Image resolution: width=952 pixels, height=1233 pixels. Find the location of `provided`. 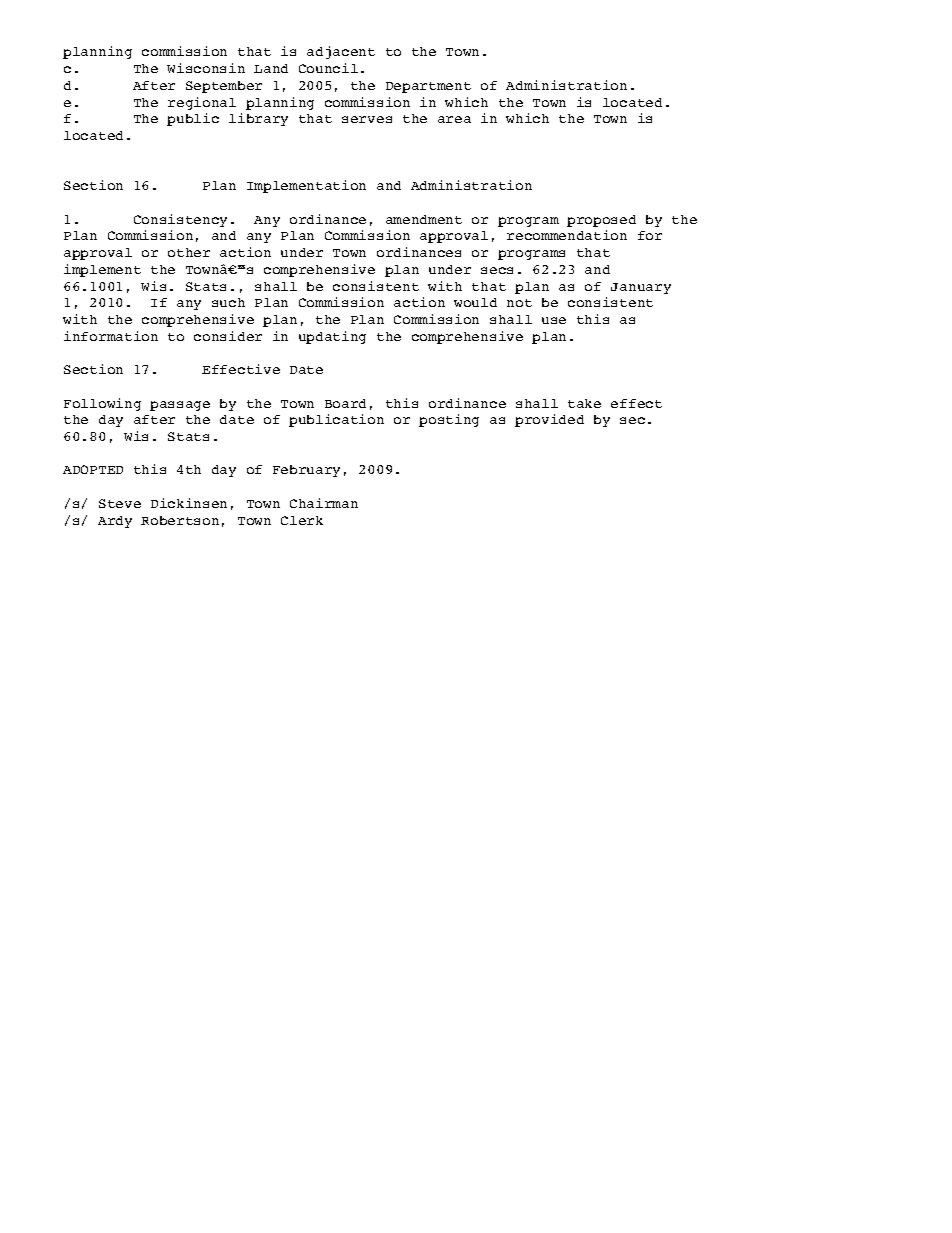

provided is located at coordinates (549, 420).
